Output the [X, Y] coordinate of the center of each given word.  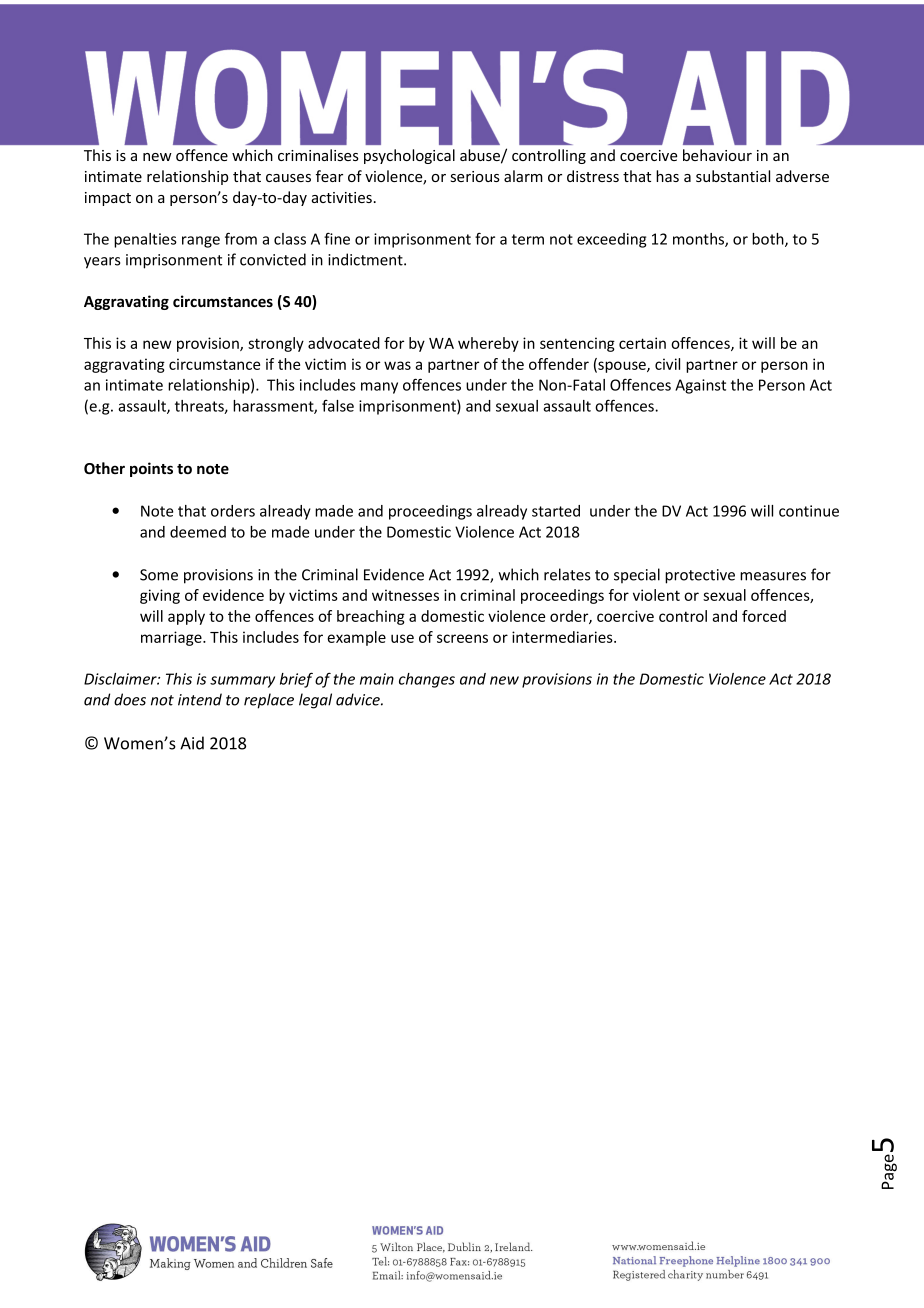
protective [700, 576]
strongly [276, 344]
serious [475, 176]
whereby [488, 344]
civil [667, 364]
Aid [192, 743]
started [556, 511]
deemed [198, 532]
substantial [733, 176]
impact [108, 199]
